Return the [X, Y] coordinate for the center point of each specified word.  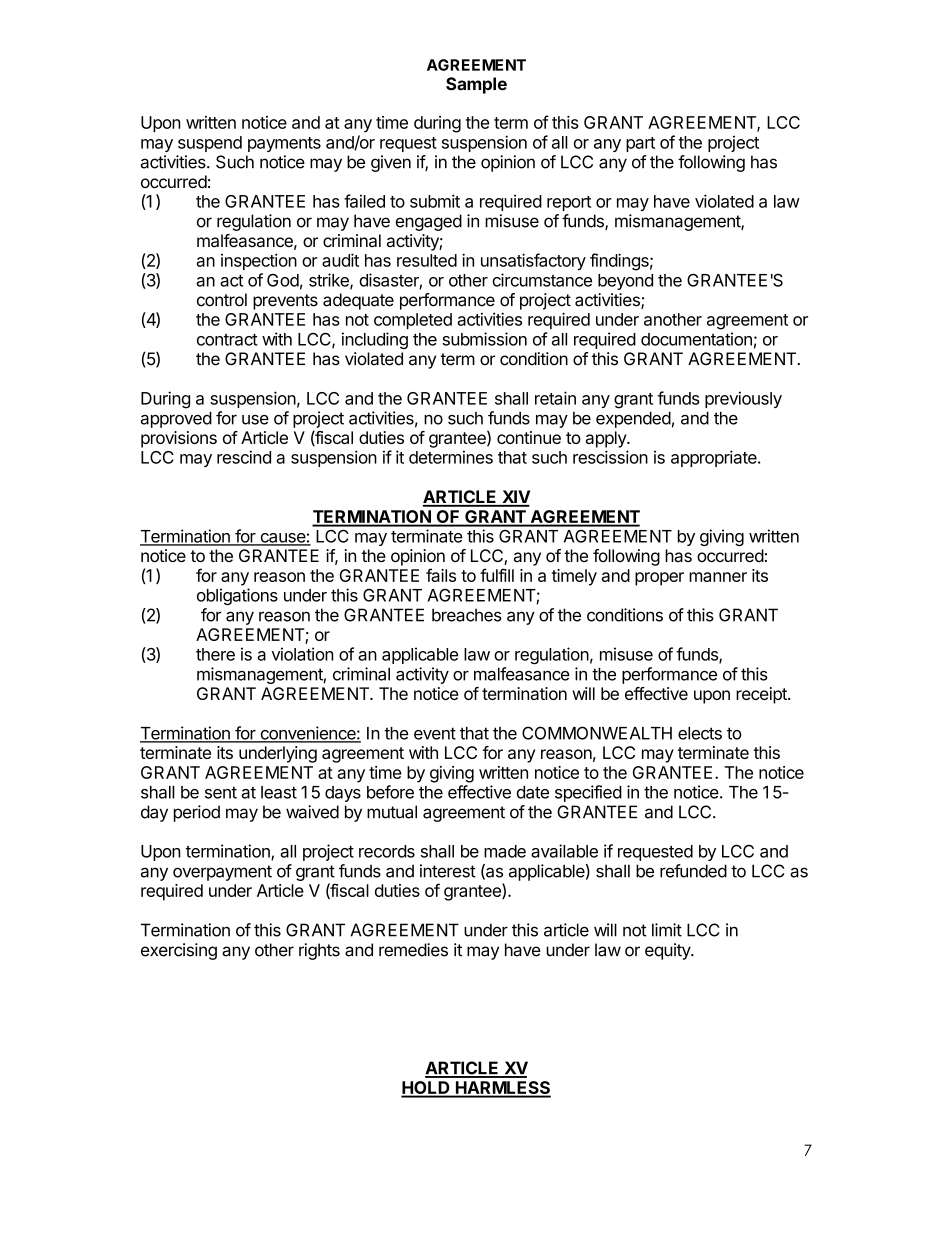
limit [667, 930]
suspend [210, 144]
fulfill [497, 575]
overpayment [222, 873]
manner [718, 577]
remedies [413, 950]
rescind [244, 457]
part [640, 144]
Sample [476, 85]
